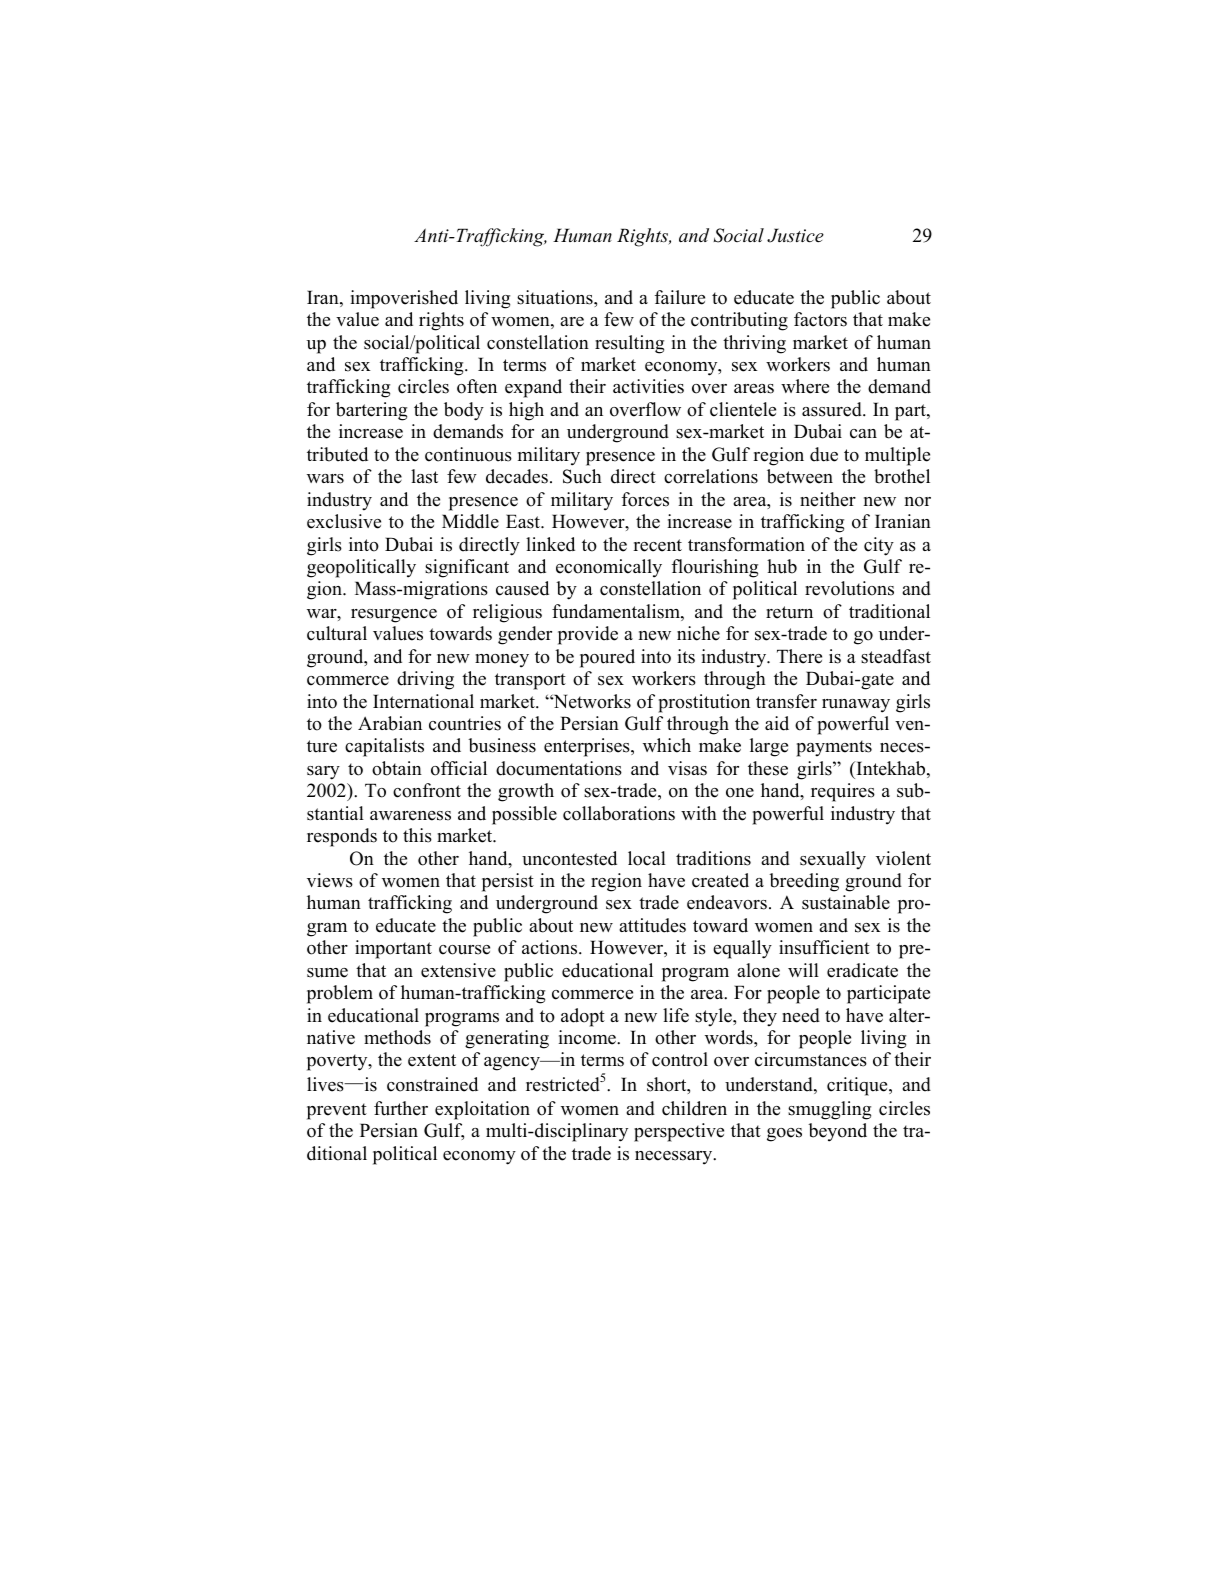  Describe the element at coordinates (607, 658) in the screenshot. I see `poured` at that location.
